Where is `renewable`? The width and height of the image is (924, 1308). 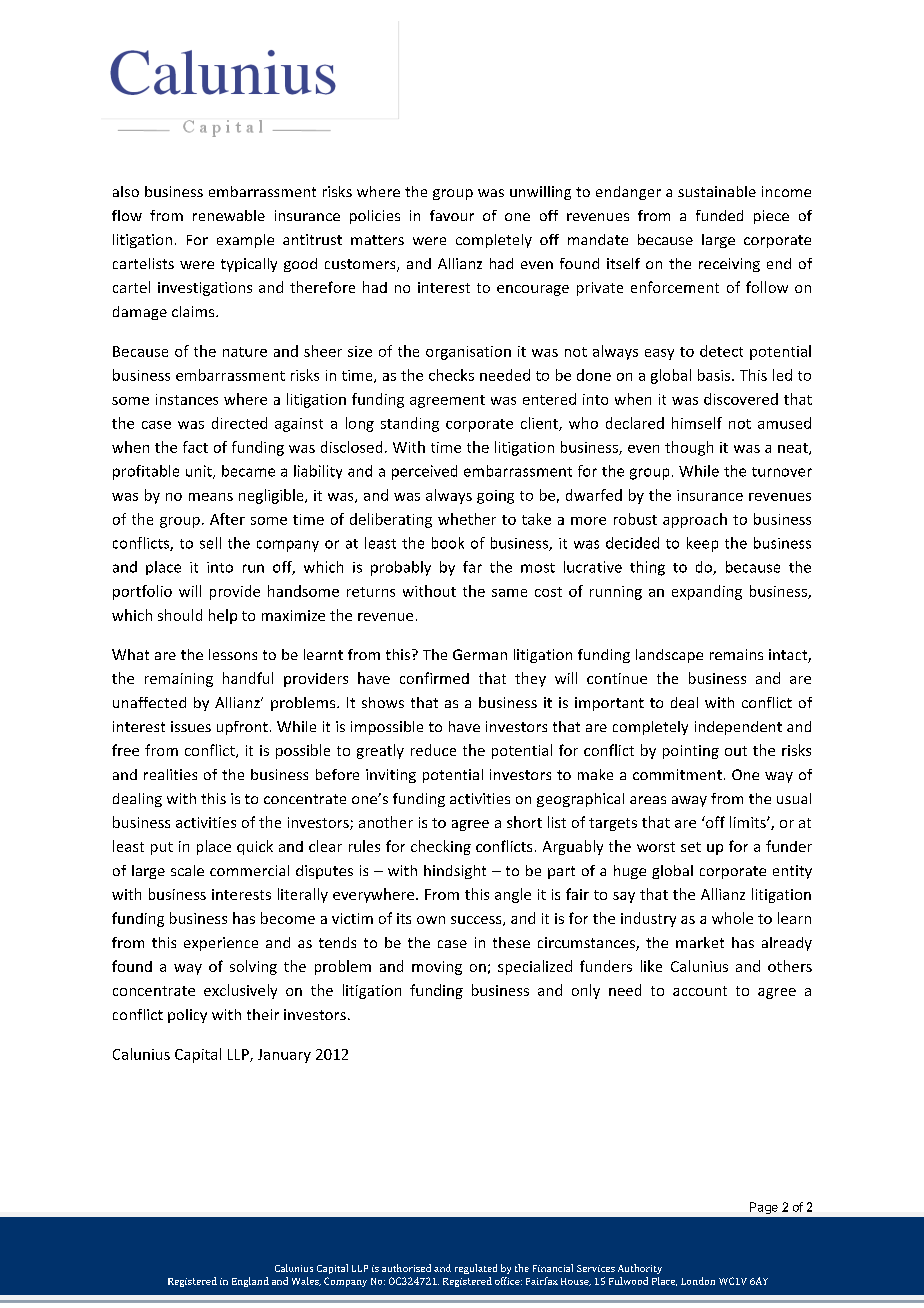 renewable is located at coordinates (229, 215).
